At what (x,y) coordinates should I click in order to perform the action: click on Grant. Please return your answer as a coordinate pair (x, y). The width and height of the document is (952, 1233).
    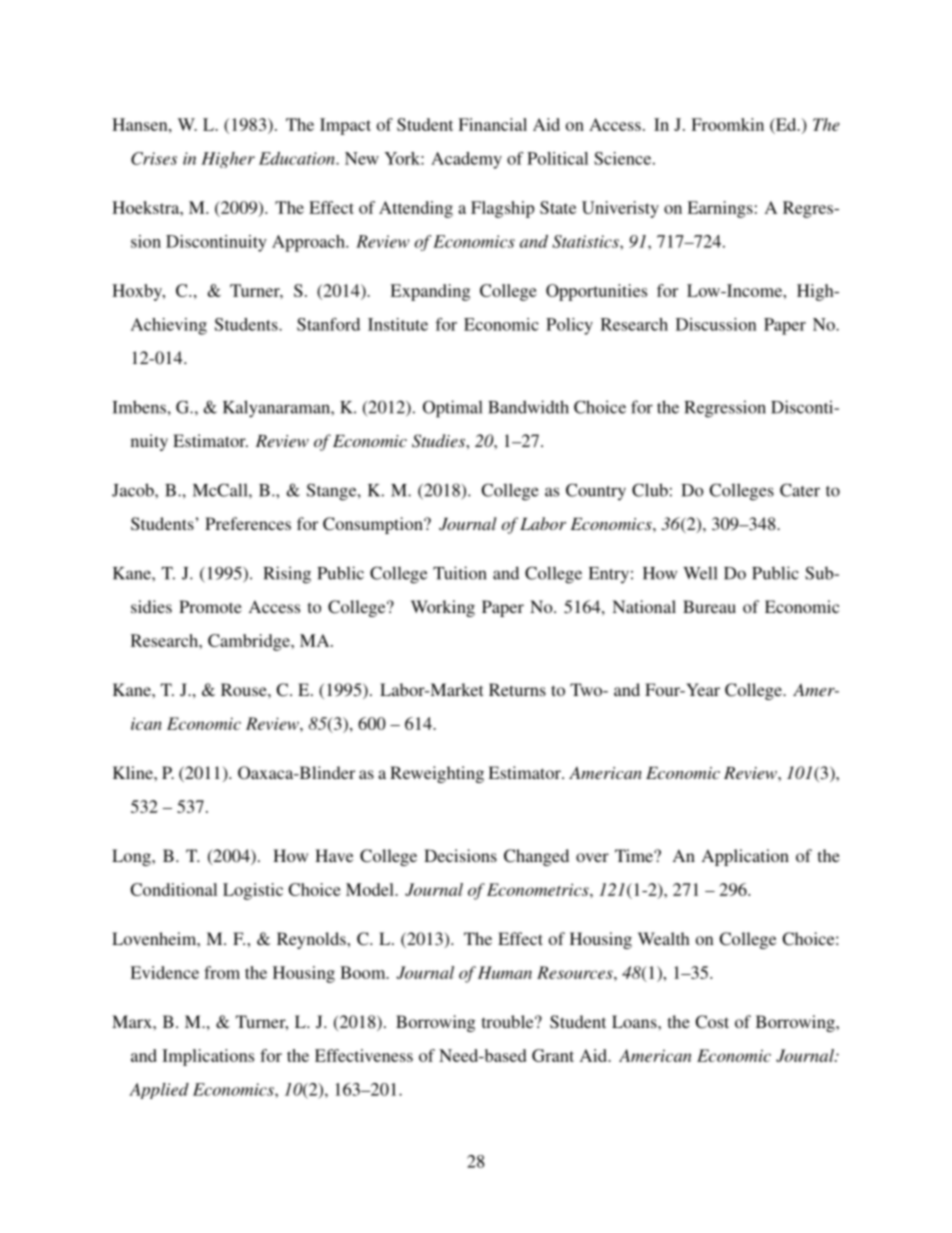
    Looking at the image, I should click on (553, 1055).
